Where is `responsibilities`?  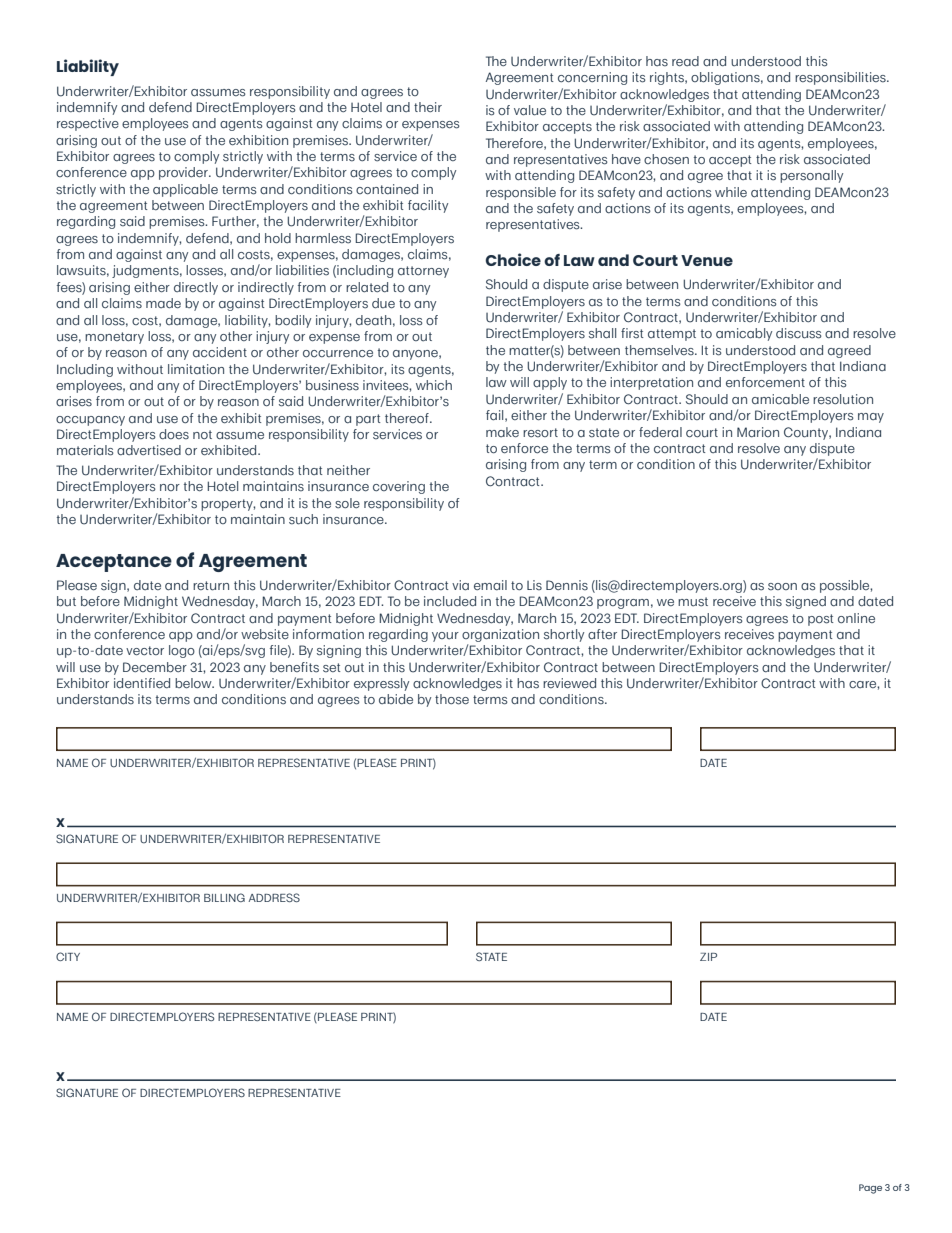 responsibilities is located at coordinates (841, 78).
